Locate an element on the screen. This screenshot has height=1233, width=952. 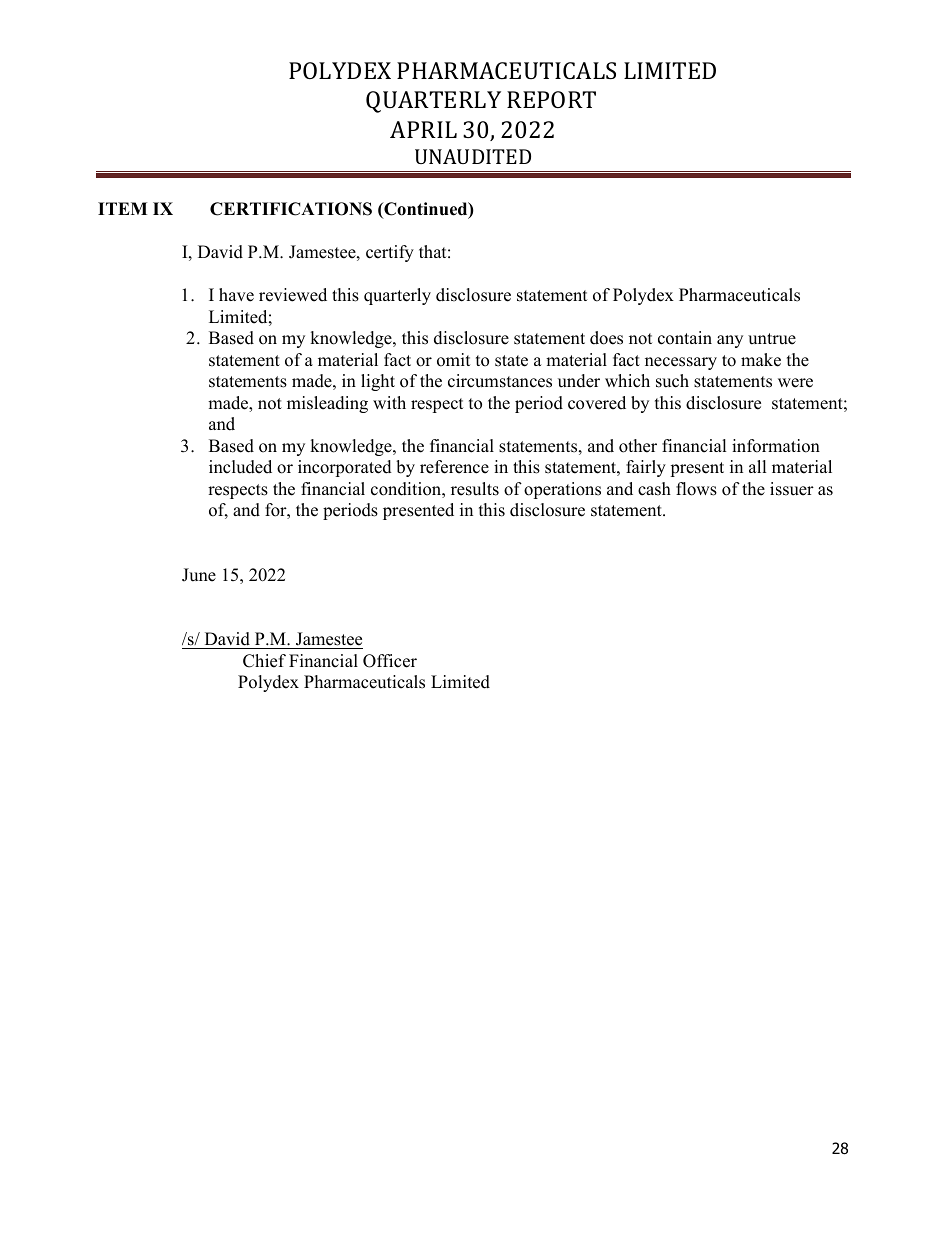
cash is located at coordinates (654, 489).
